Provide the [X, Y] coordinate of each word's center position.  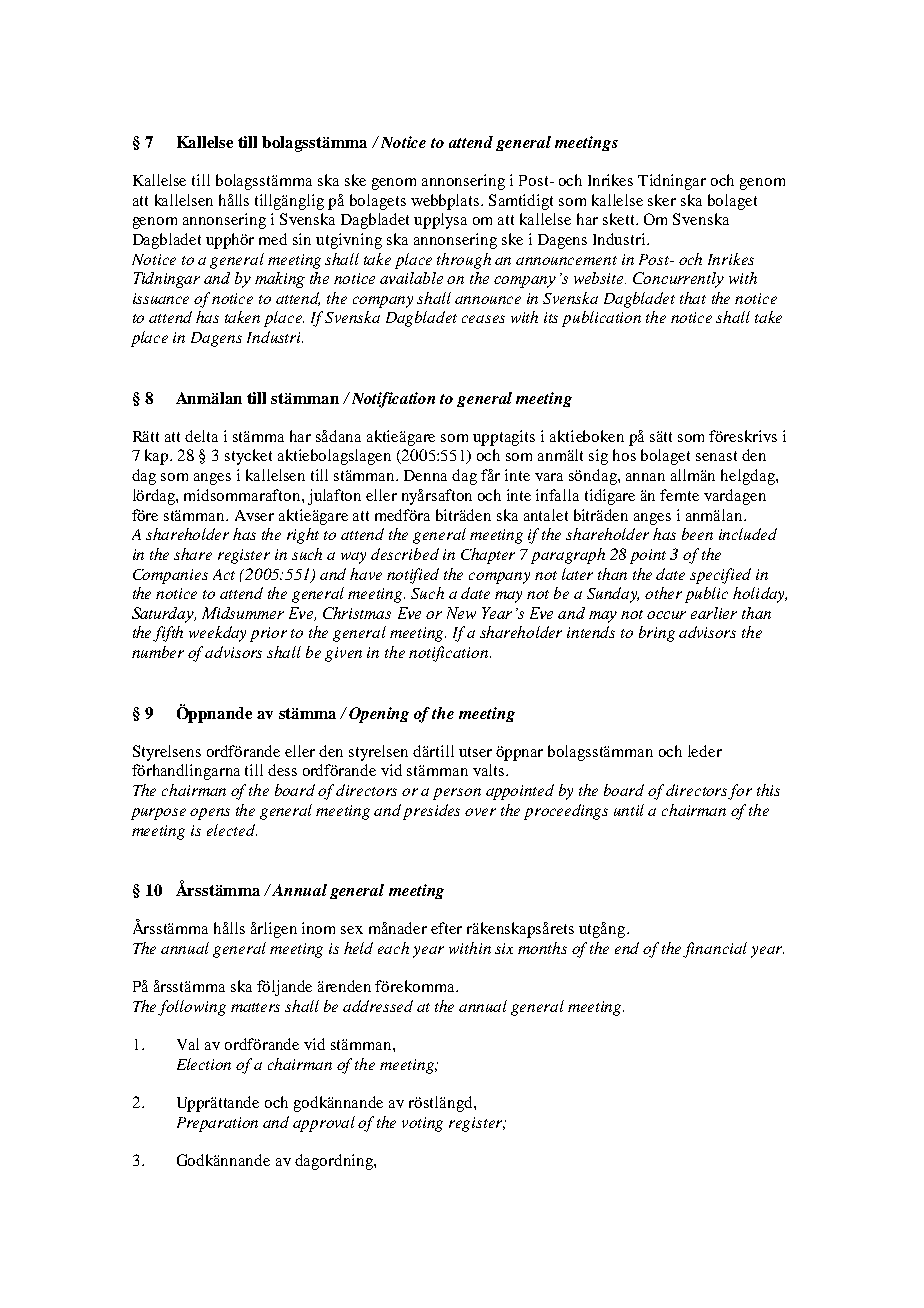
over [480, 812]
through [464, 261]
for [740, 792]
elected [232, 830]
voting [422, 1124]
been [697, 534]
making [280, 280]
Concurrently [678, 280]
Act [224, 574]
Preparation [217, 1124]
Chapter [488, 556]
